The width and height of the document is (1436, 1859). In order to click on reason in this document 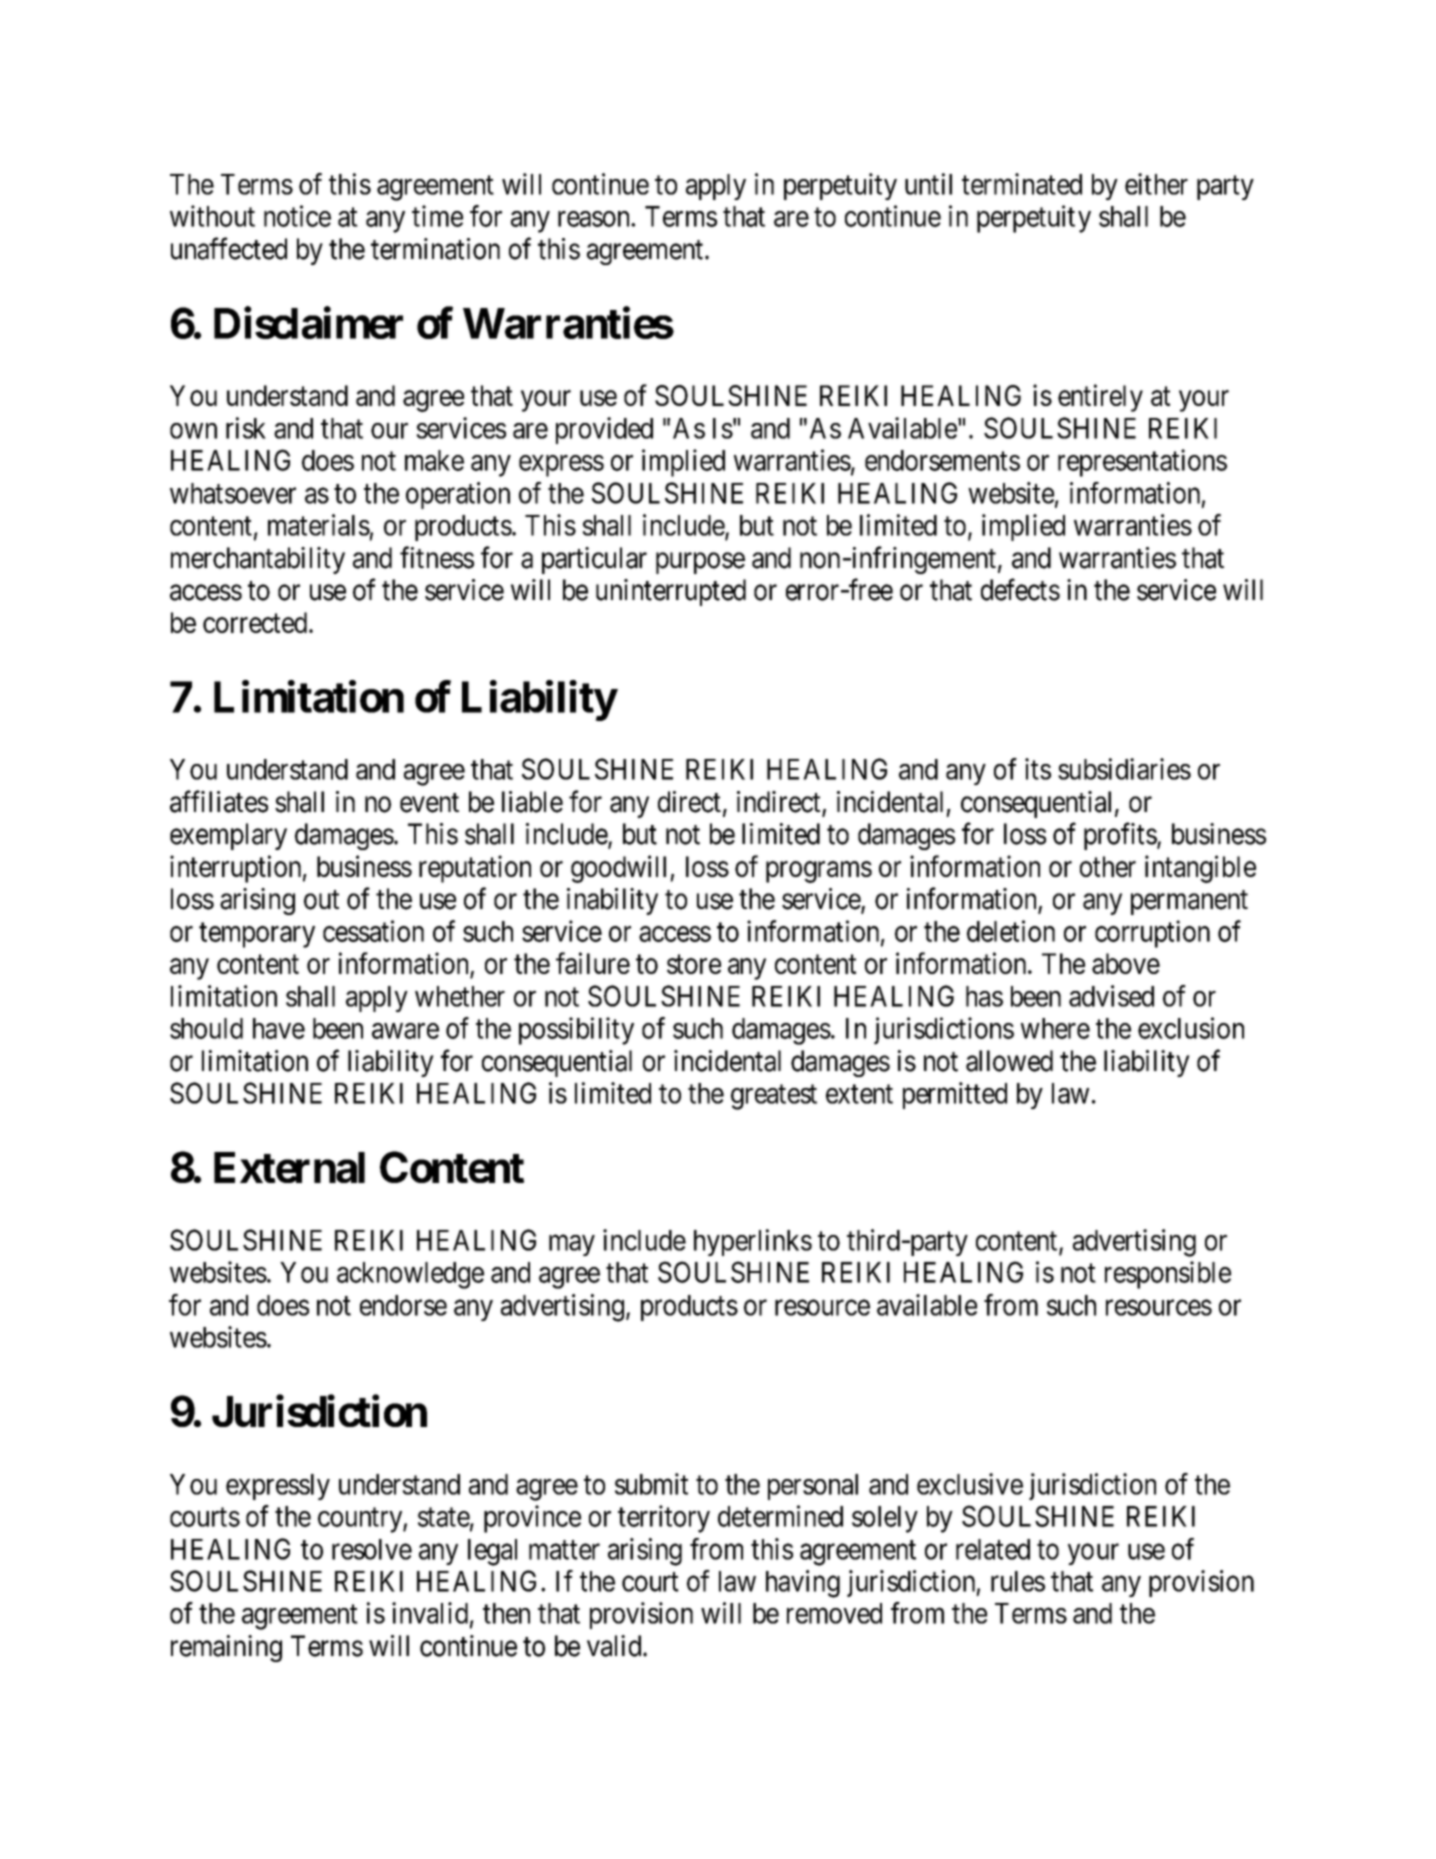, I will do `click(595, 219)`.
